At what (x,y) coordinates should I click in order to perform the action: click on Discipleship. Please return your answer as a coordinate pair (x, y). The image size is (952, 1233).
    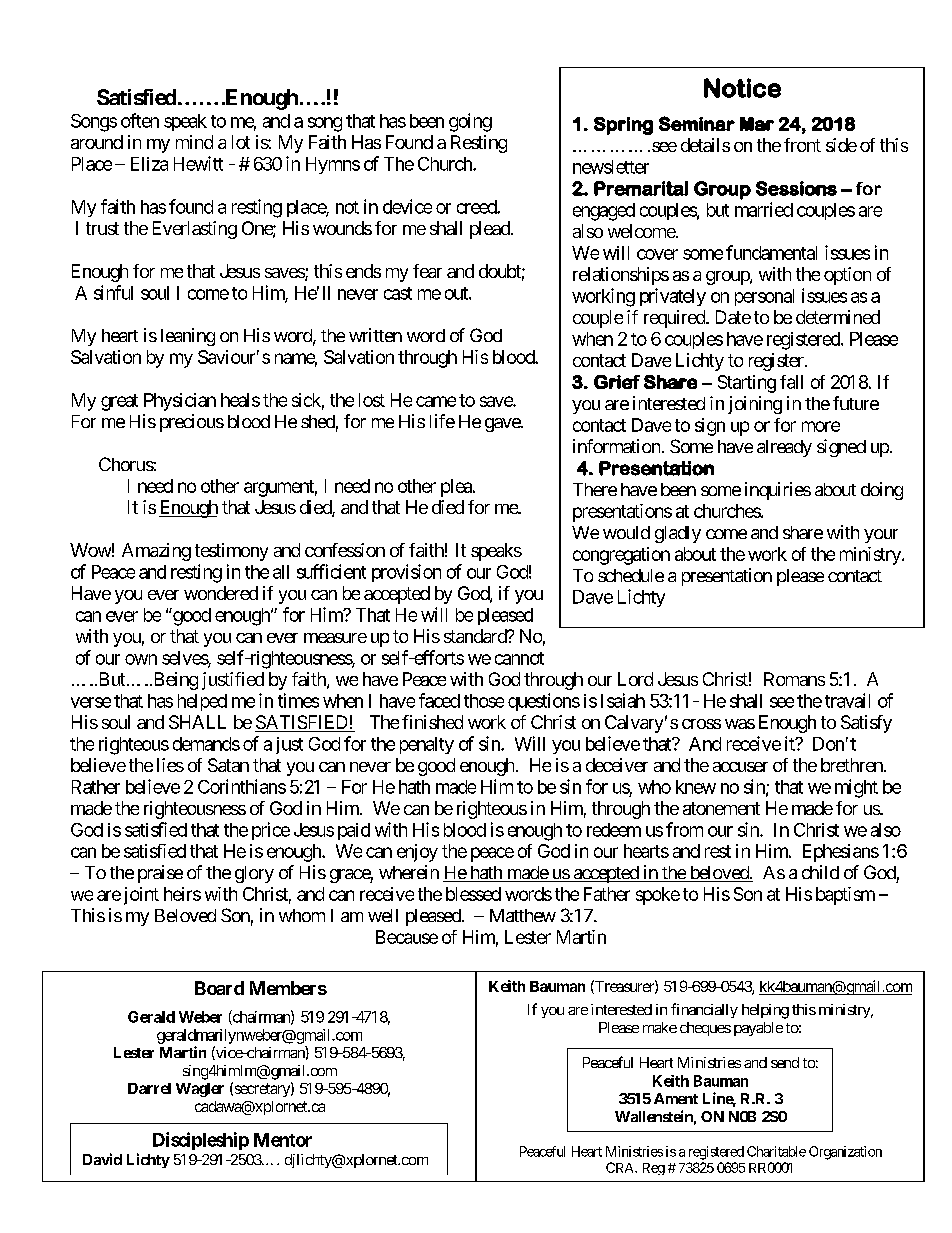
    Looking at the image, I should click on (201, 1141).
